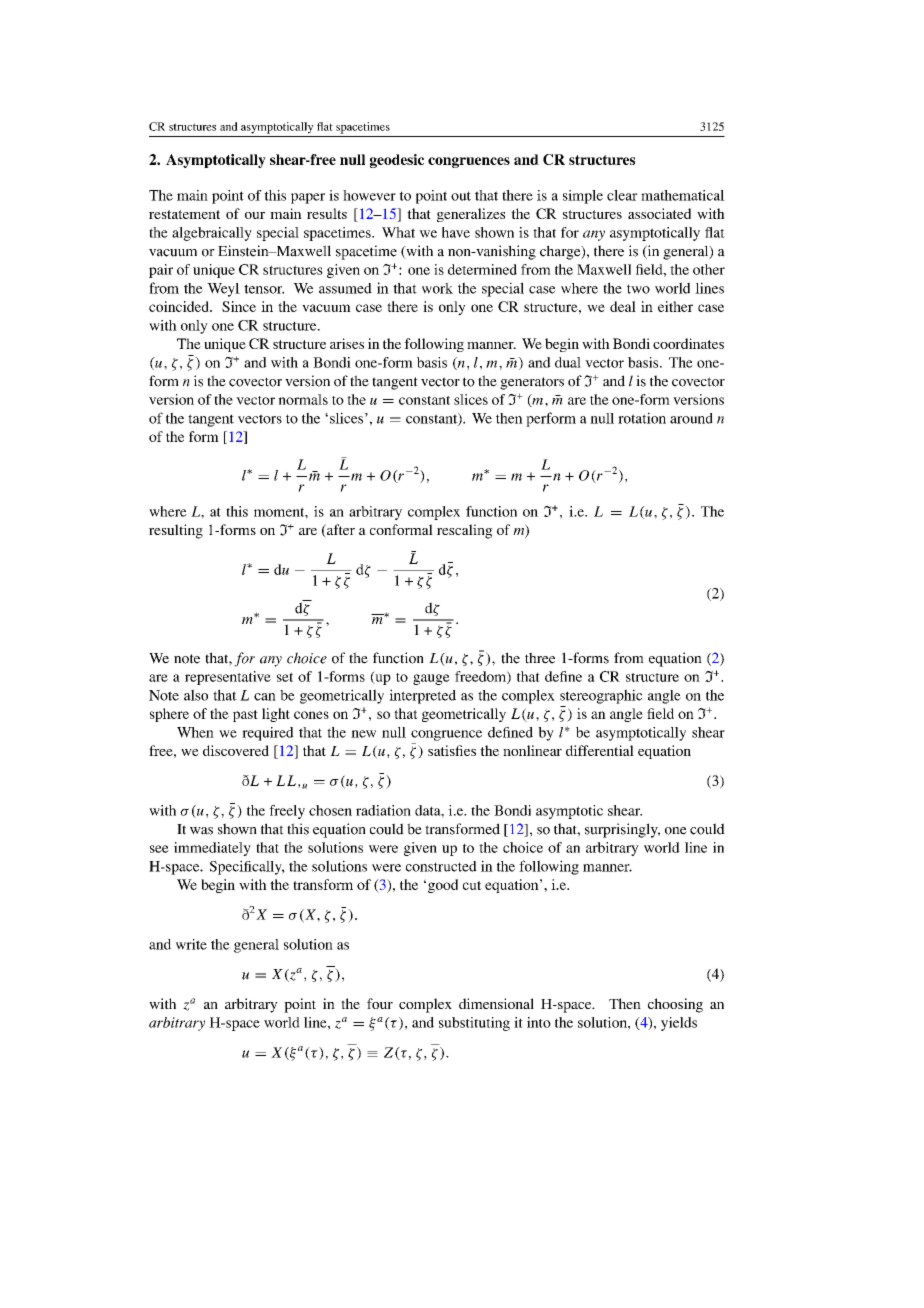 The width and height of the page is (924, 1308). What do you see at coordinates (452, 750) in the page?
I see `satisfies` at bounding box center [452, 750].
